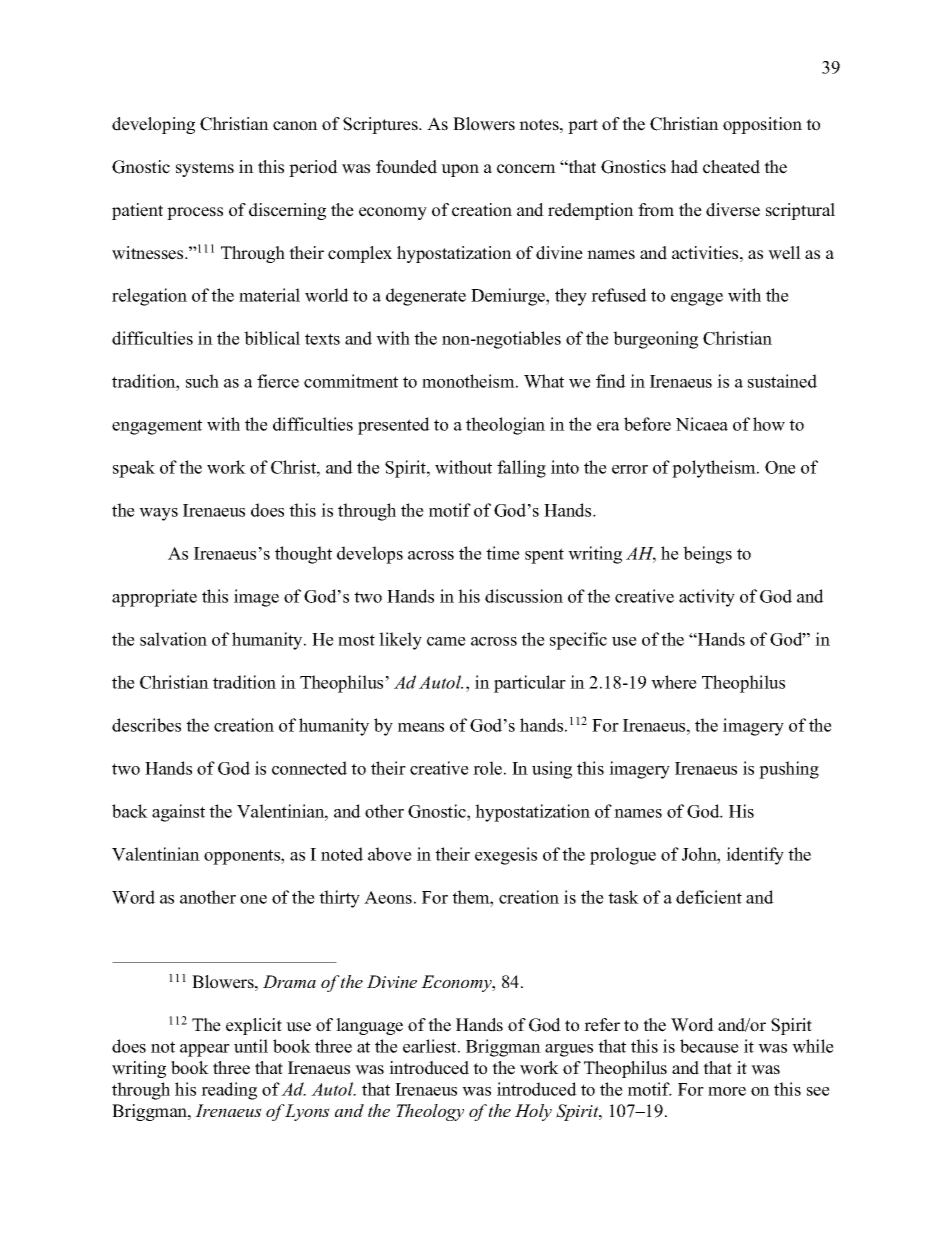  I want to click on systems, so click(205, 169).
